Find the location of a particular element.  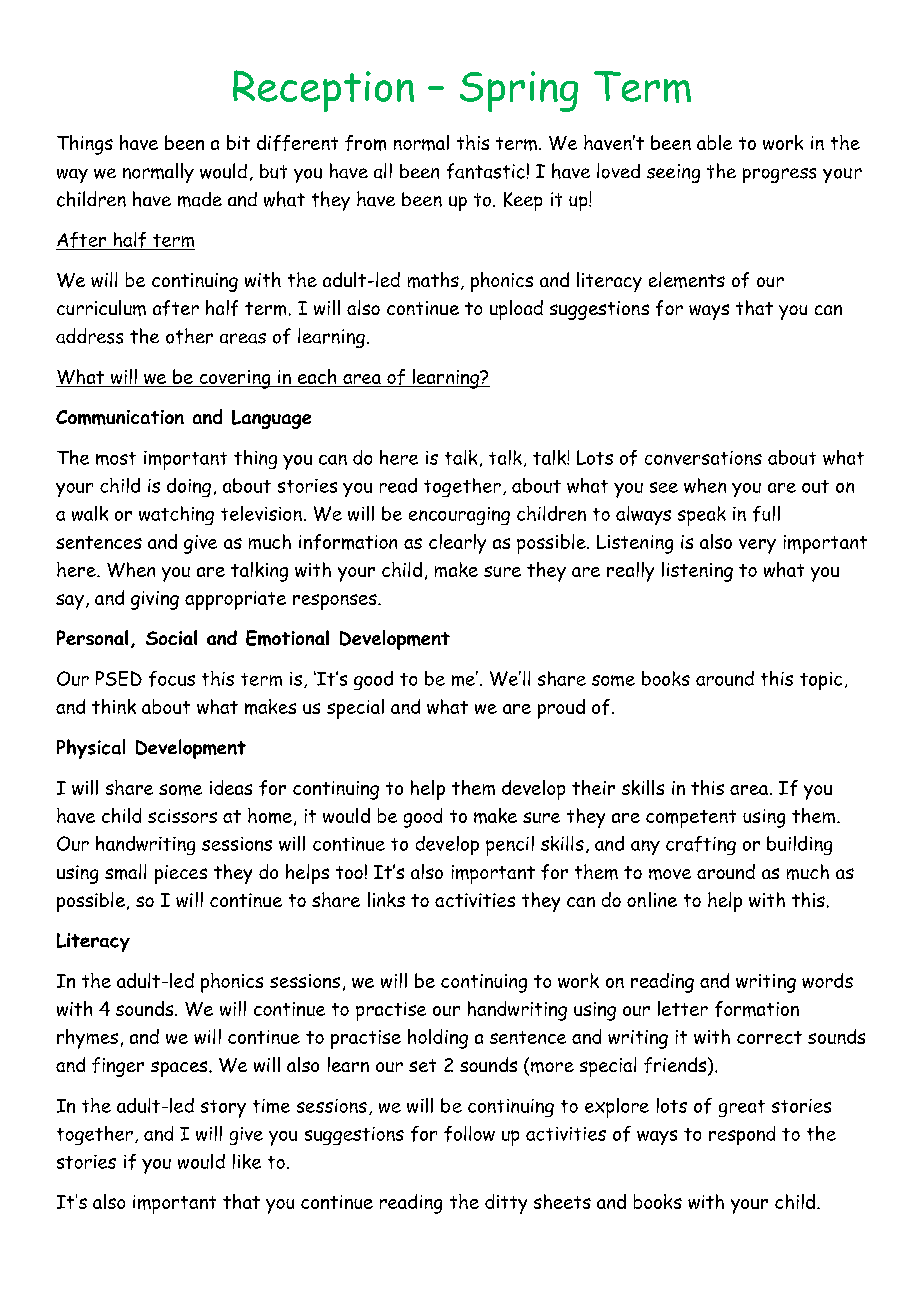

follow is located at coordinates (469, 1134).
